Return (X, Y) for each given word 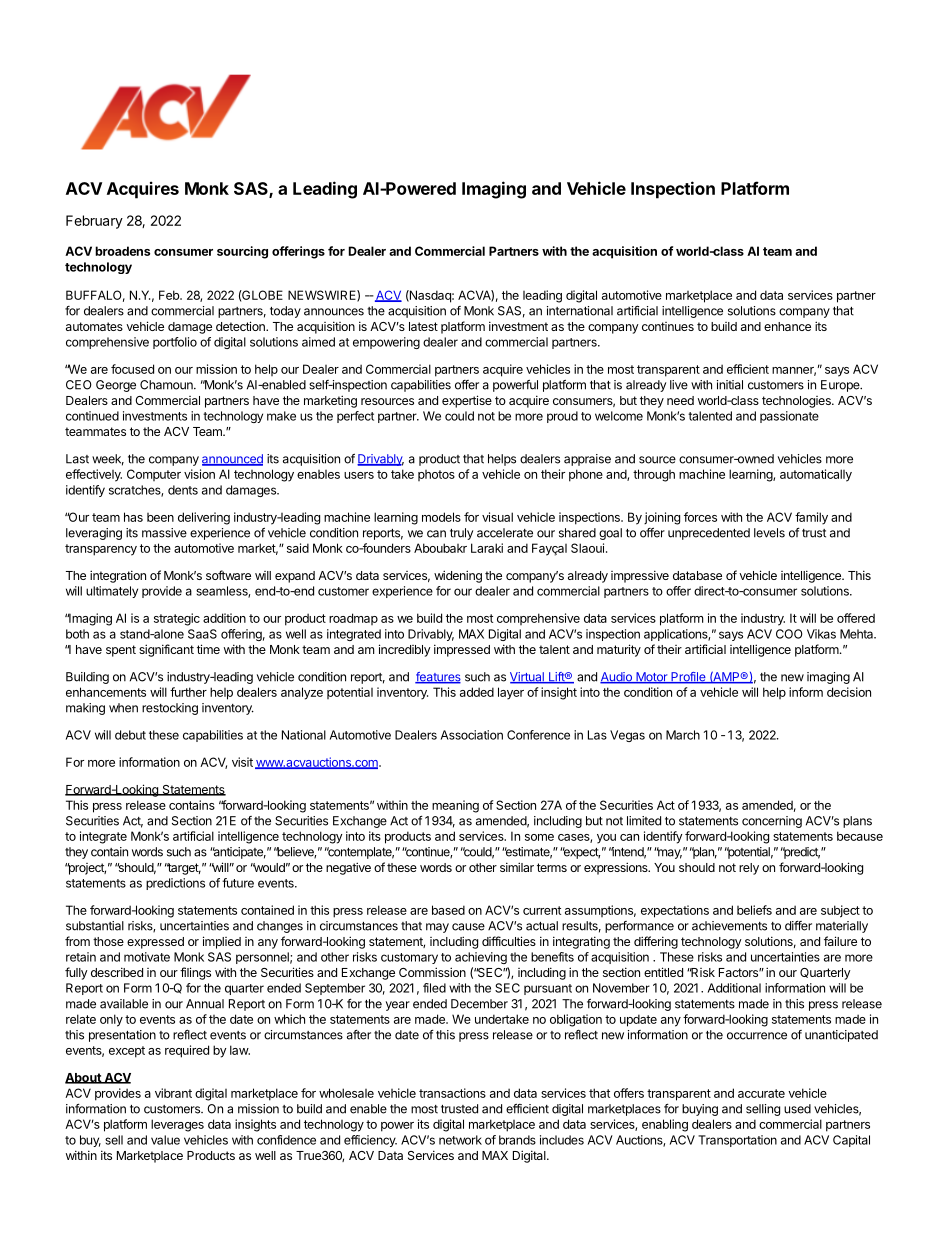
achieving (481, 958)
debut (130, 735)
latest (423, 326)
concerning (772, 822)
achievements (729, 926)
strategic (177, 619)
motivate (147, 957)
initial (730, 385)
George (116, 386)
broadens (122, 251)
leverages (177, 1125)
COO (789, 634)
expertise (467, 401)
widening (458, 576)
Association (472, 735)
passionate (789, 417)
